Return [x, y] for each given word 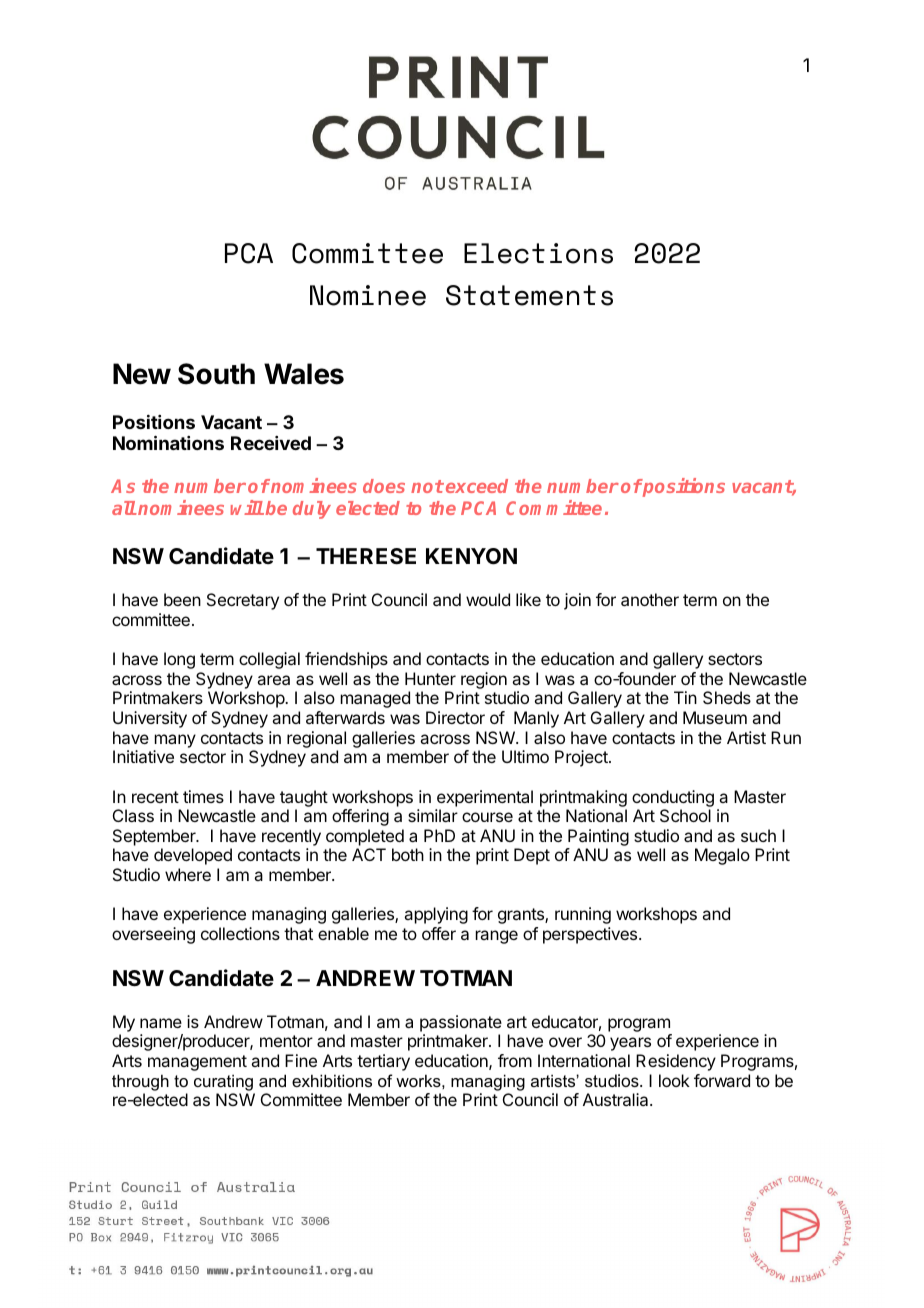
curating [223, 1082]
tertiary [383, 1062]
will [247, 507]
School [685, 815]
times [203, 796]
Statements [529, 295]
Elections [538, 253]
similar [433, 815]
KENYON [471, 556]
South [216, 374]
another [650, 599]
